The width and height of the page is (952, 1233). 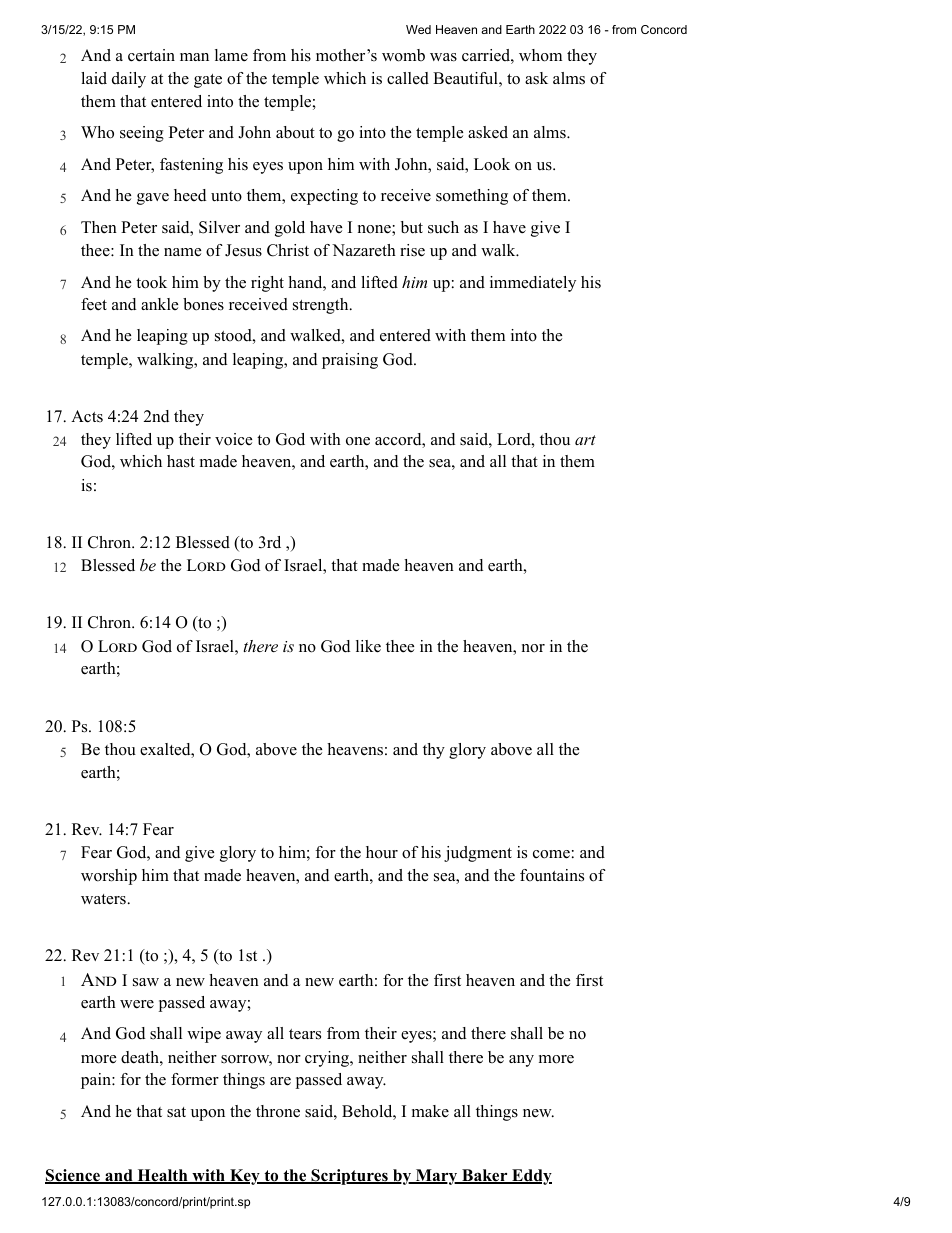 What do you see at coordinates (159, 304) in the page?
I see `ankle` at bounding box center [159, 304].
